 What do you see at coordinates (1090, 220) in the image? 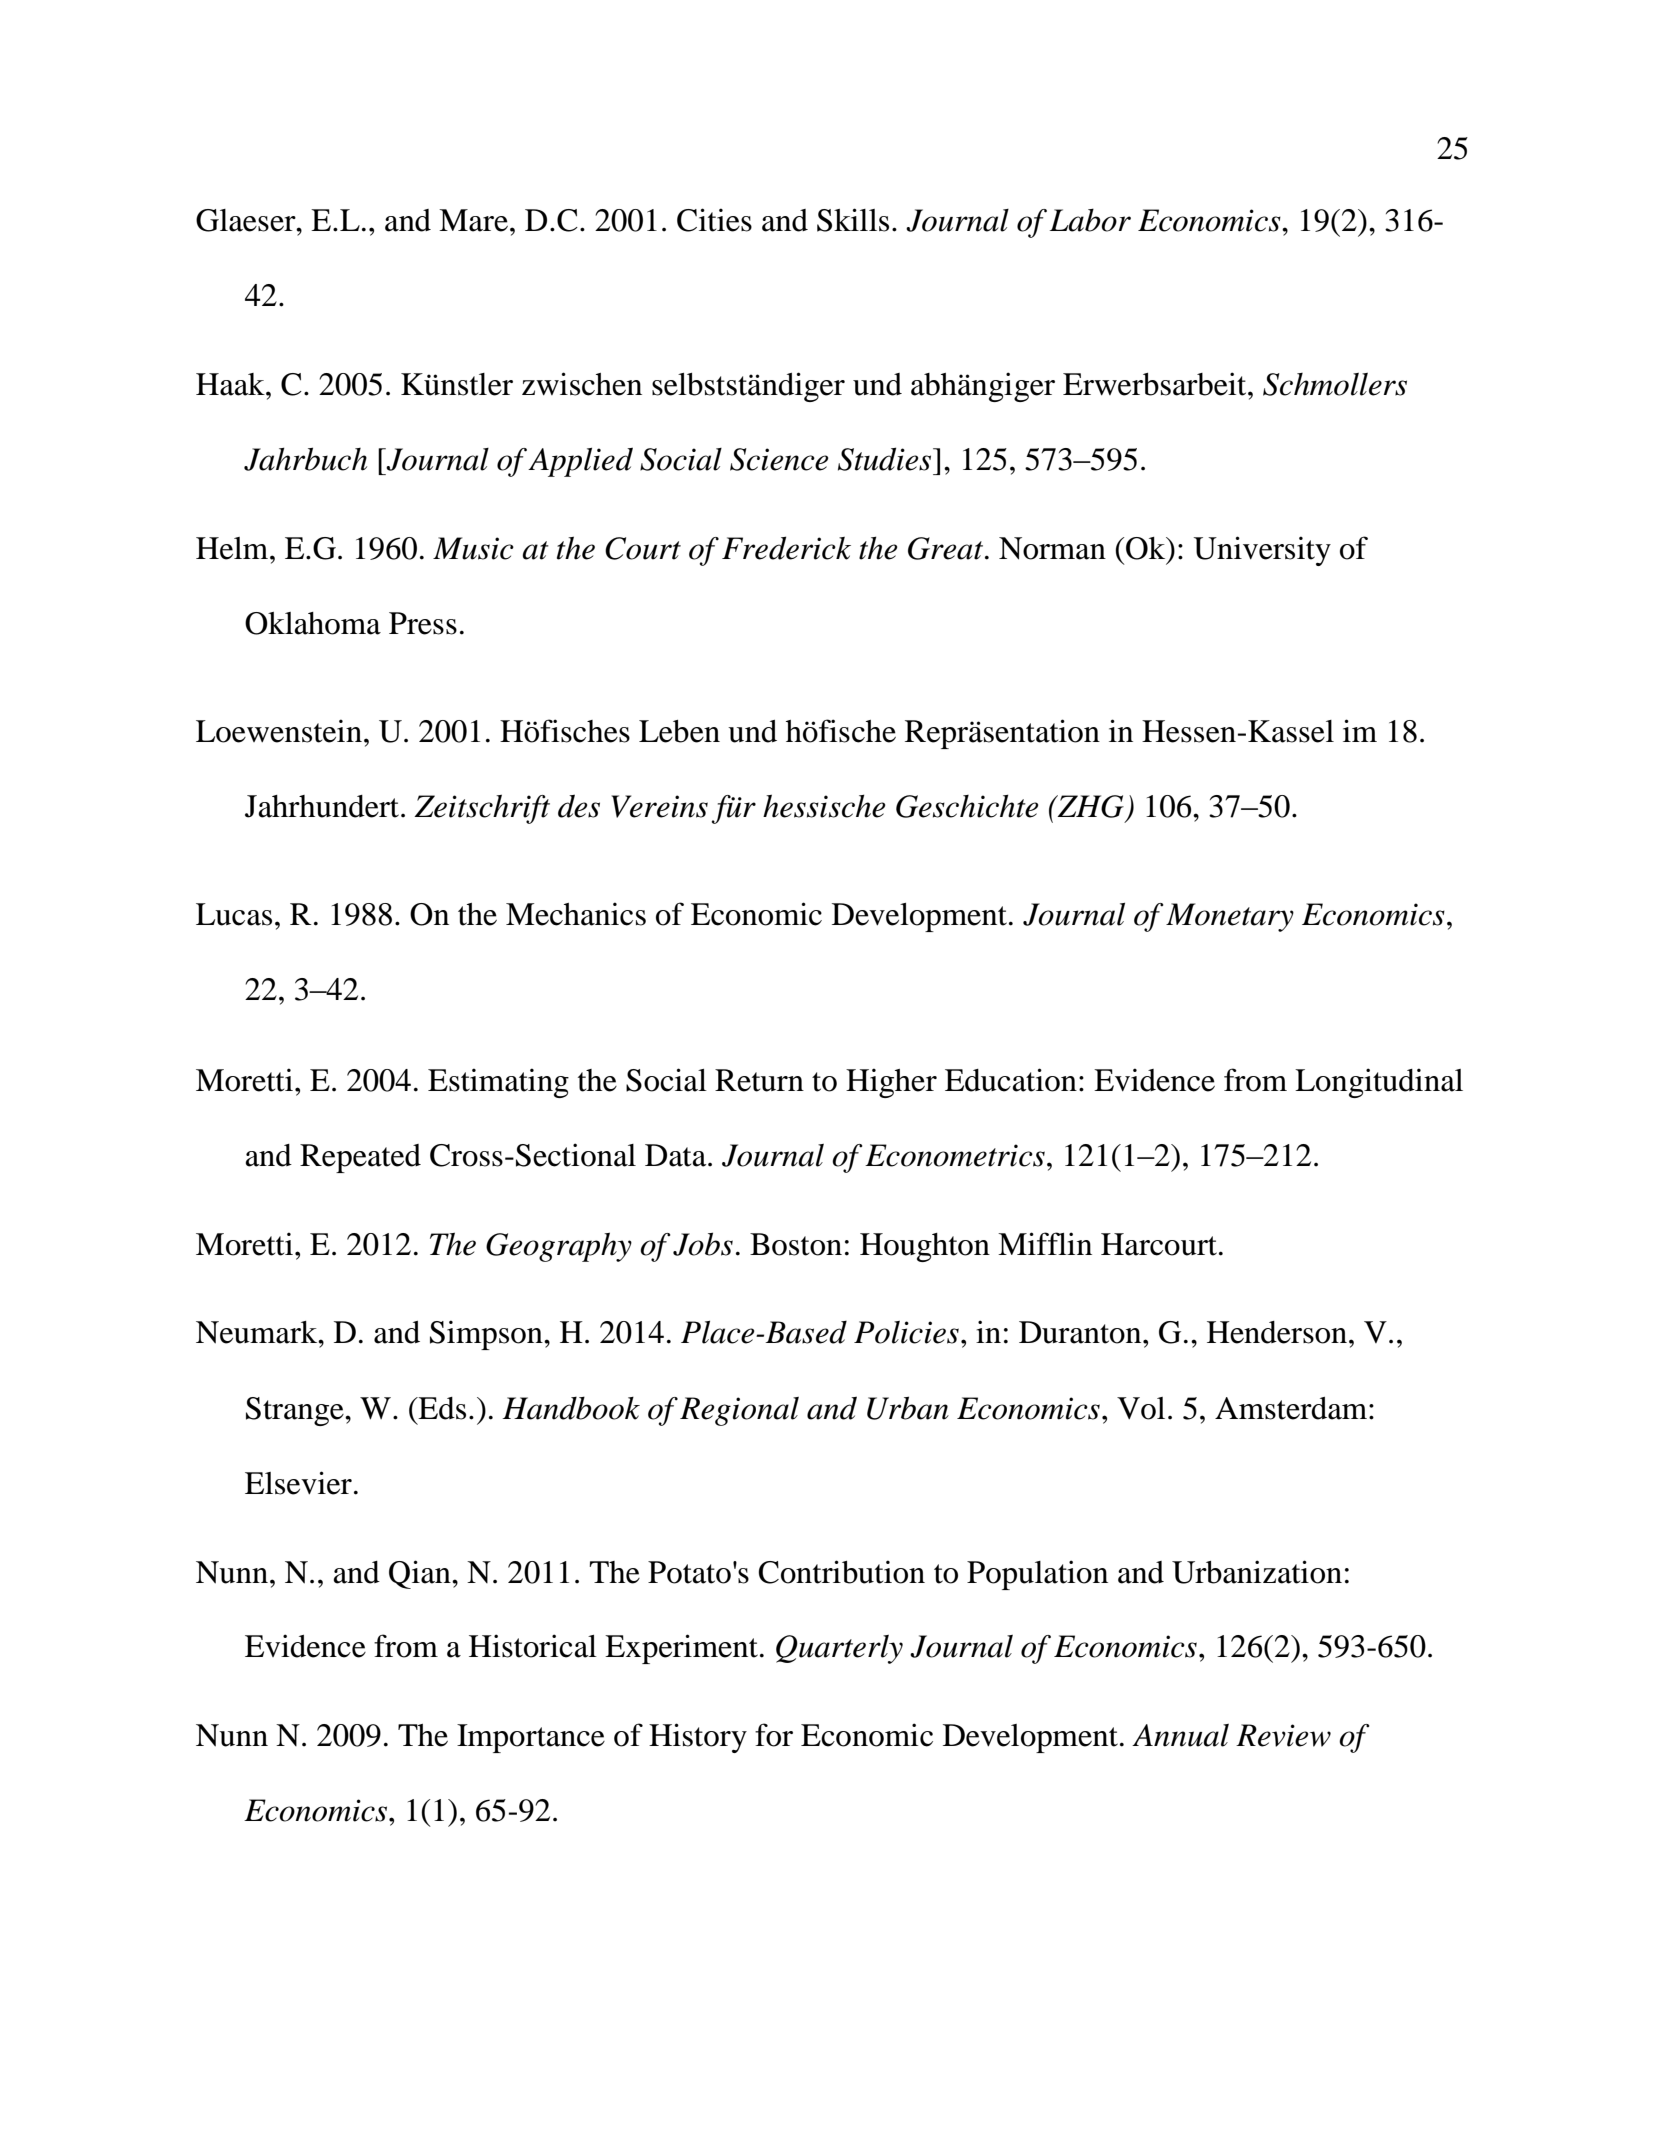
I see `Labor` at bounding box center [1090, 220].
